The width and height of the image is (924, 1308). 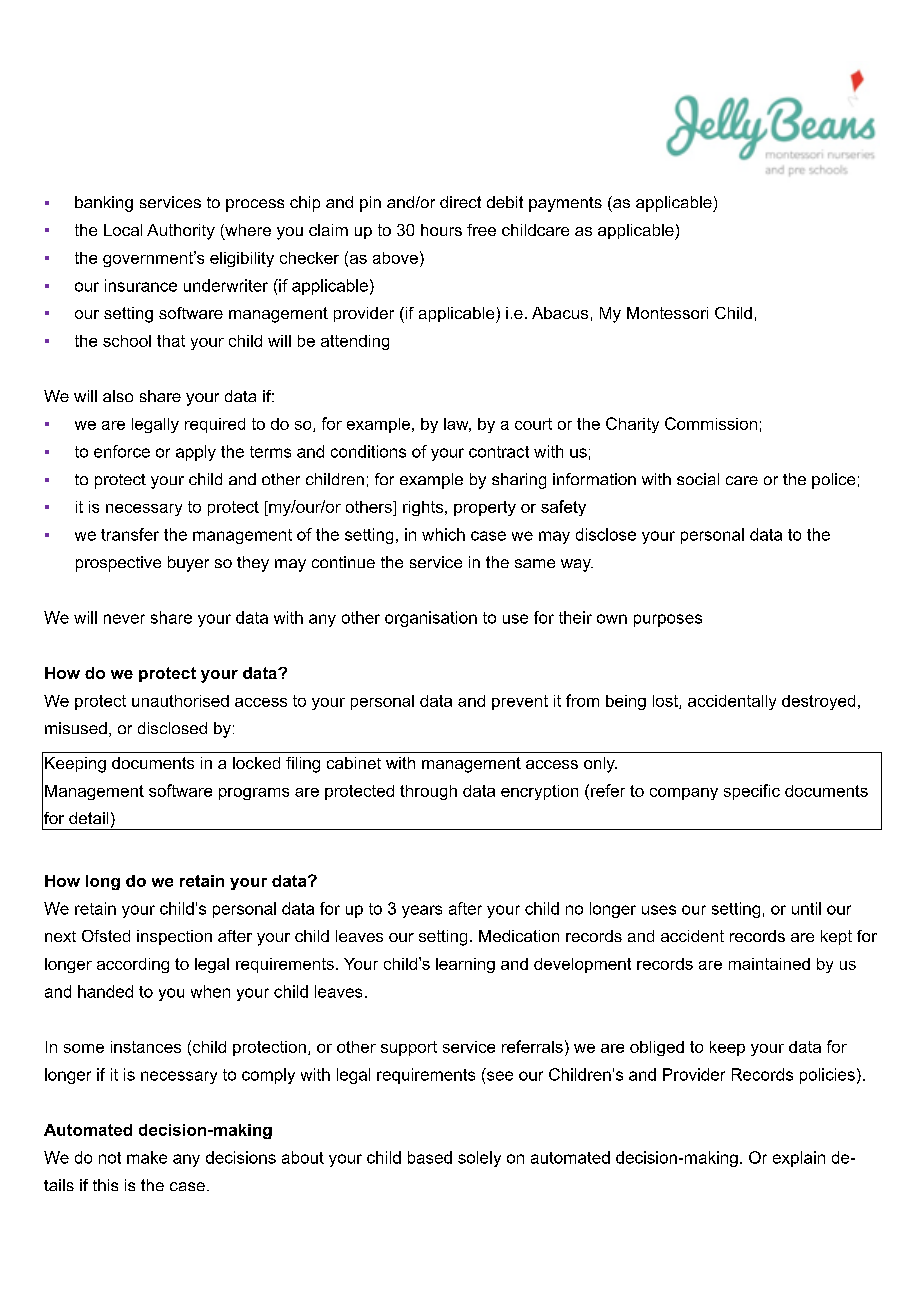 I want to click on Authority, so click(x=181, y=232).
